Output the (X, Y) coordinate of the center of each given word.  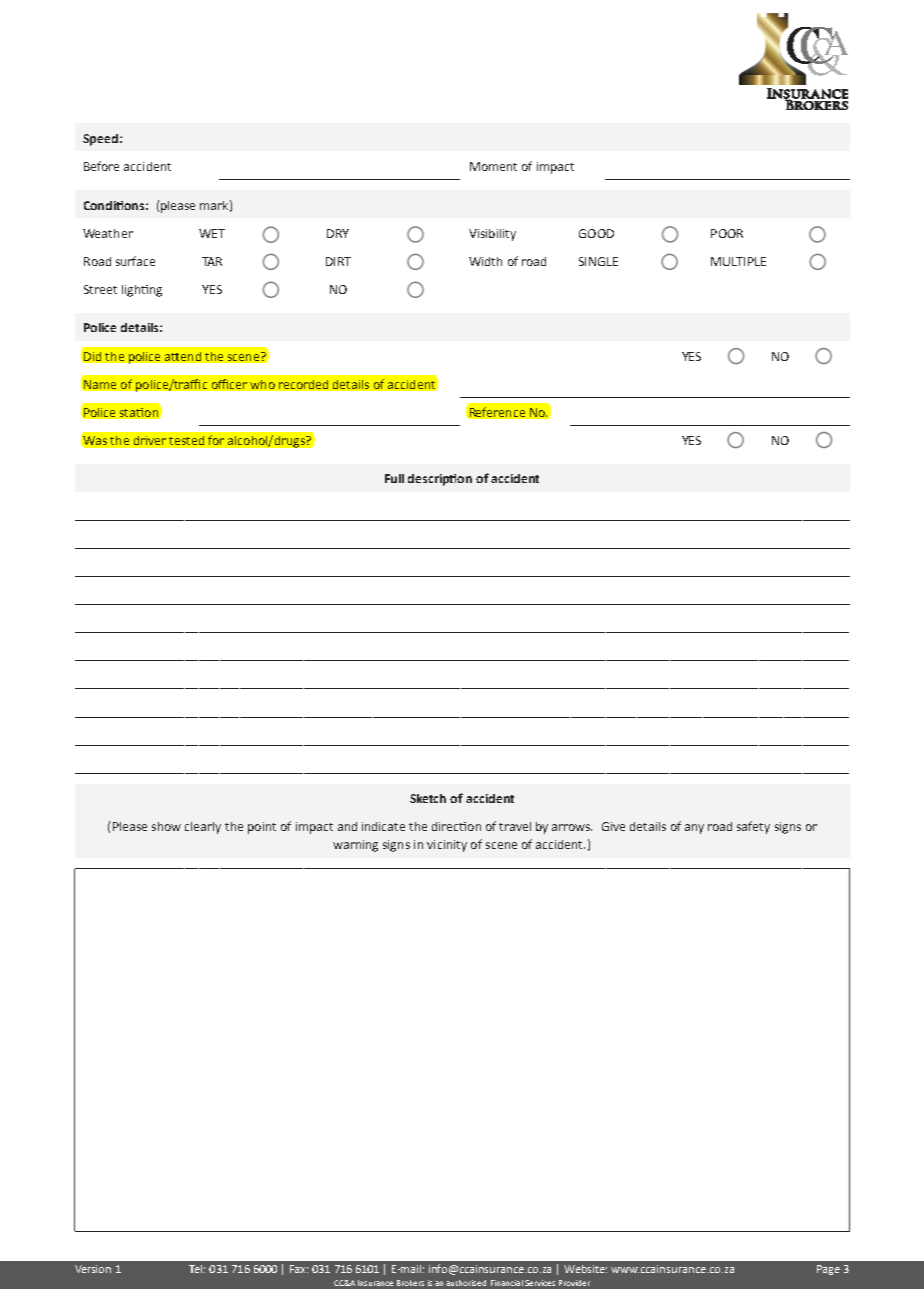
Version (93, 1269)
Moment (493, 166)
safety (753, 827)
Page (828, 1270)
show (166, 826)
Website (585, 1269)
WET (212, 233)
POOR (727, 233)
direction (456, 826)
